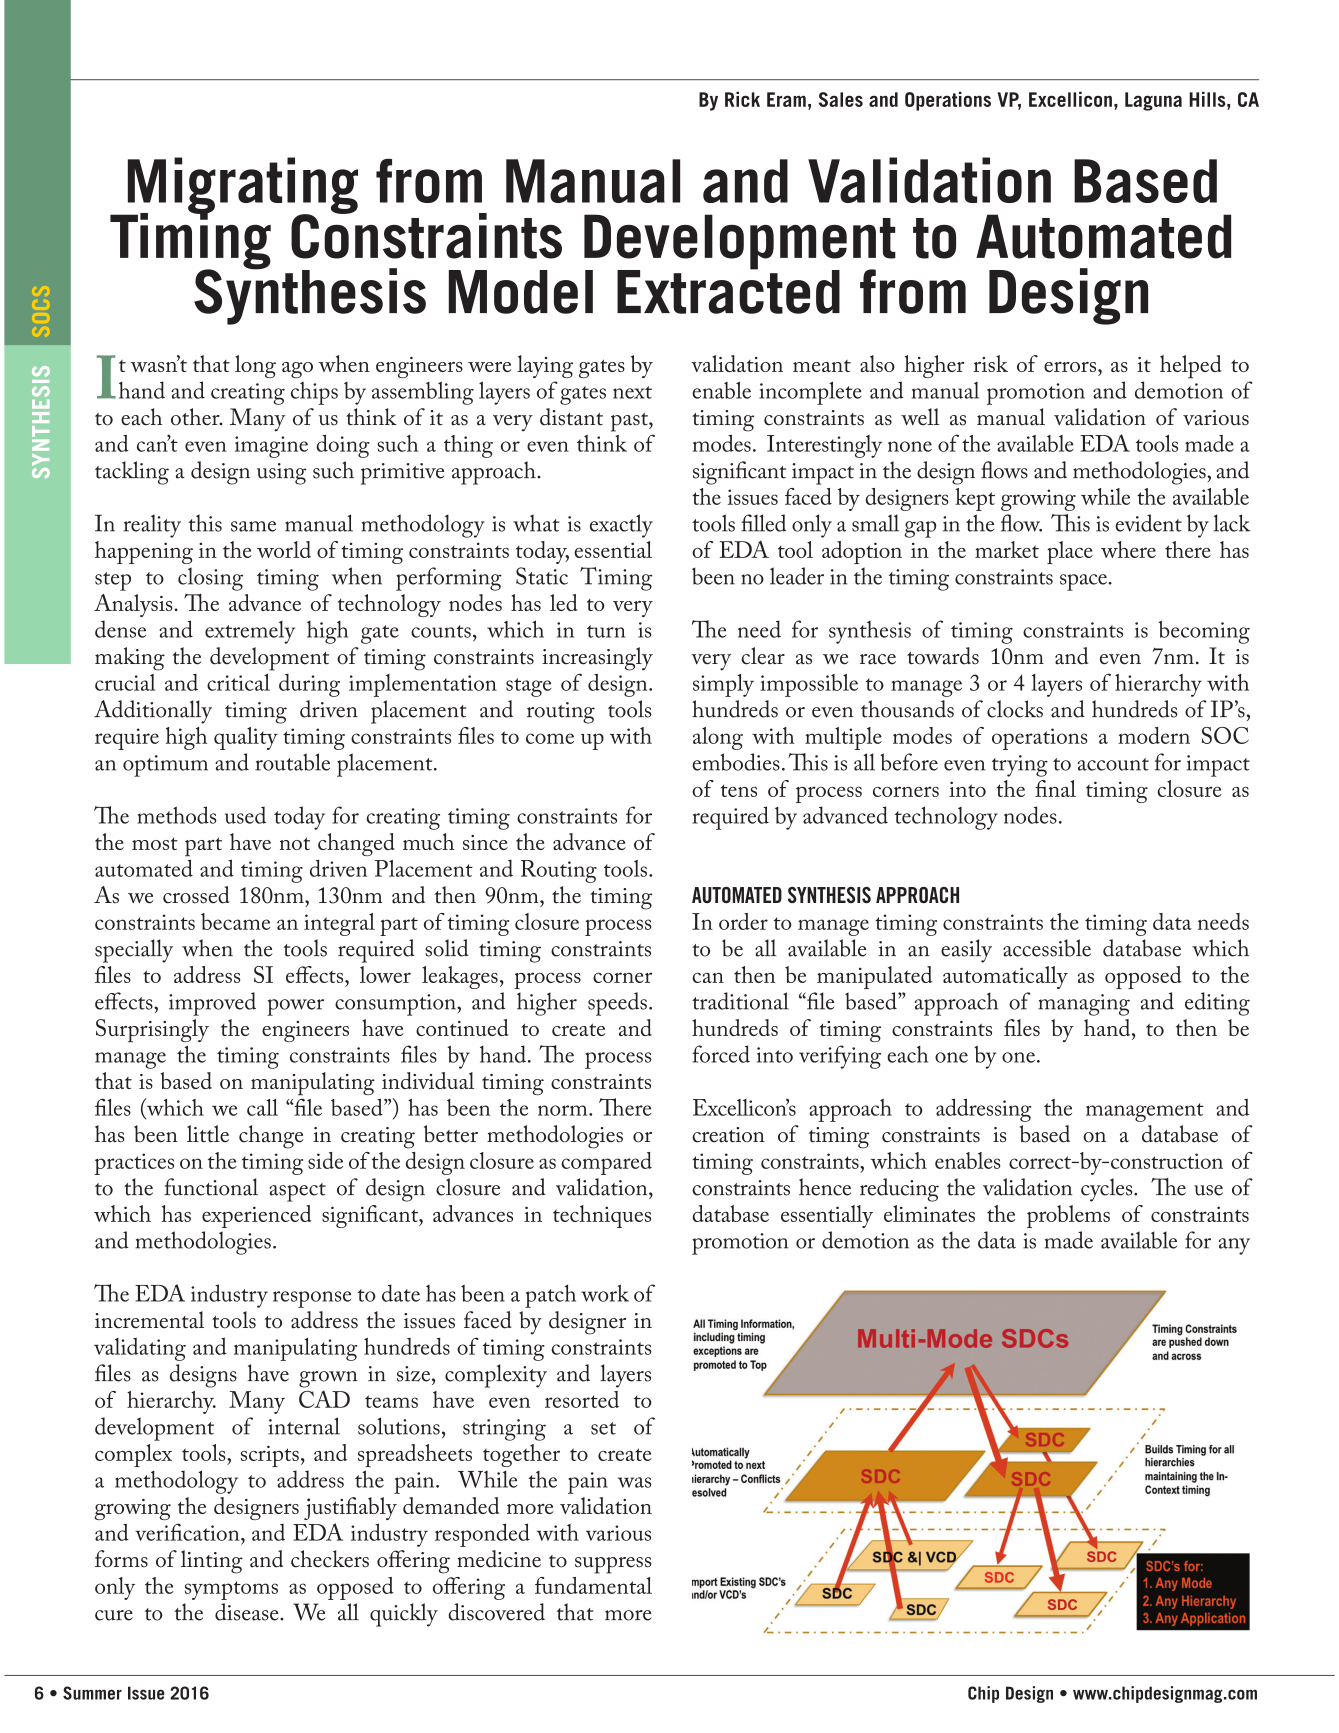 The image size is (1339, 1733). I want to click on speeds, so click(617, 1004).
